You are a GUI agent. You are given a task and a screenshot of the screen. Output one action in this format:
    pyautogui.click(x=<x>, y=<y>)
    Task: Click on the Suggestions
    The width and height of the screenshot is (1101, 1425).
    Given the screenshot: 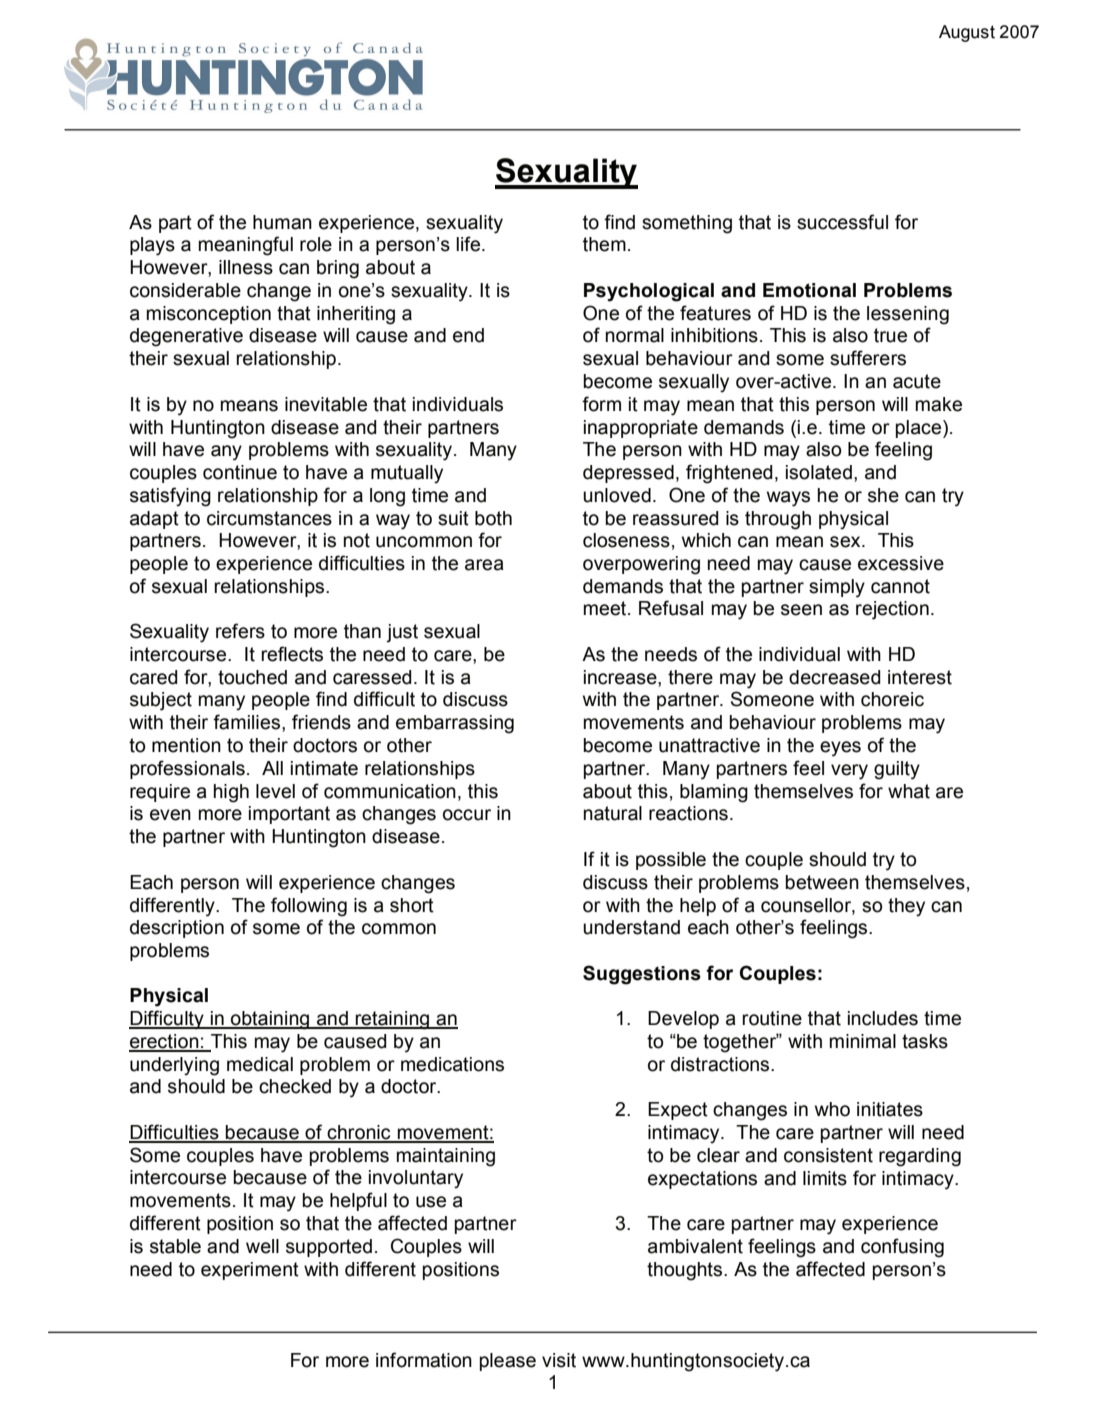 What is the action you would take?
    pyautogui.click(x=642, y=975)
